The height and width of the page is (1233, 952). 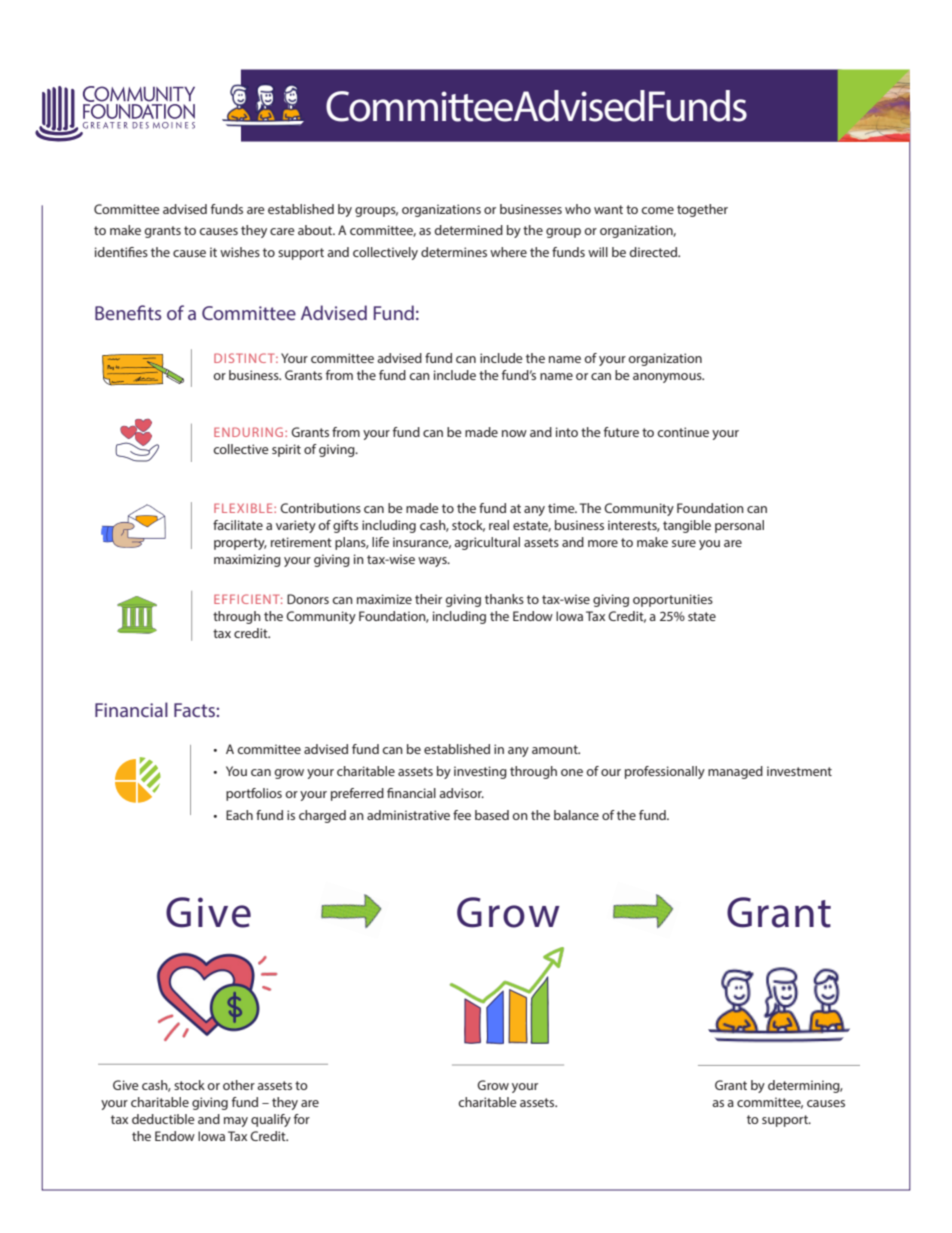 What do you see at coordinates (239, 1085) in the page?
I see `other` at bounding box center [239, 1085].
